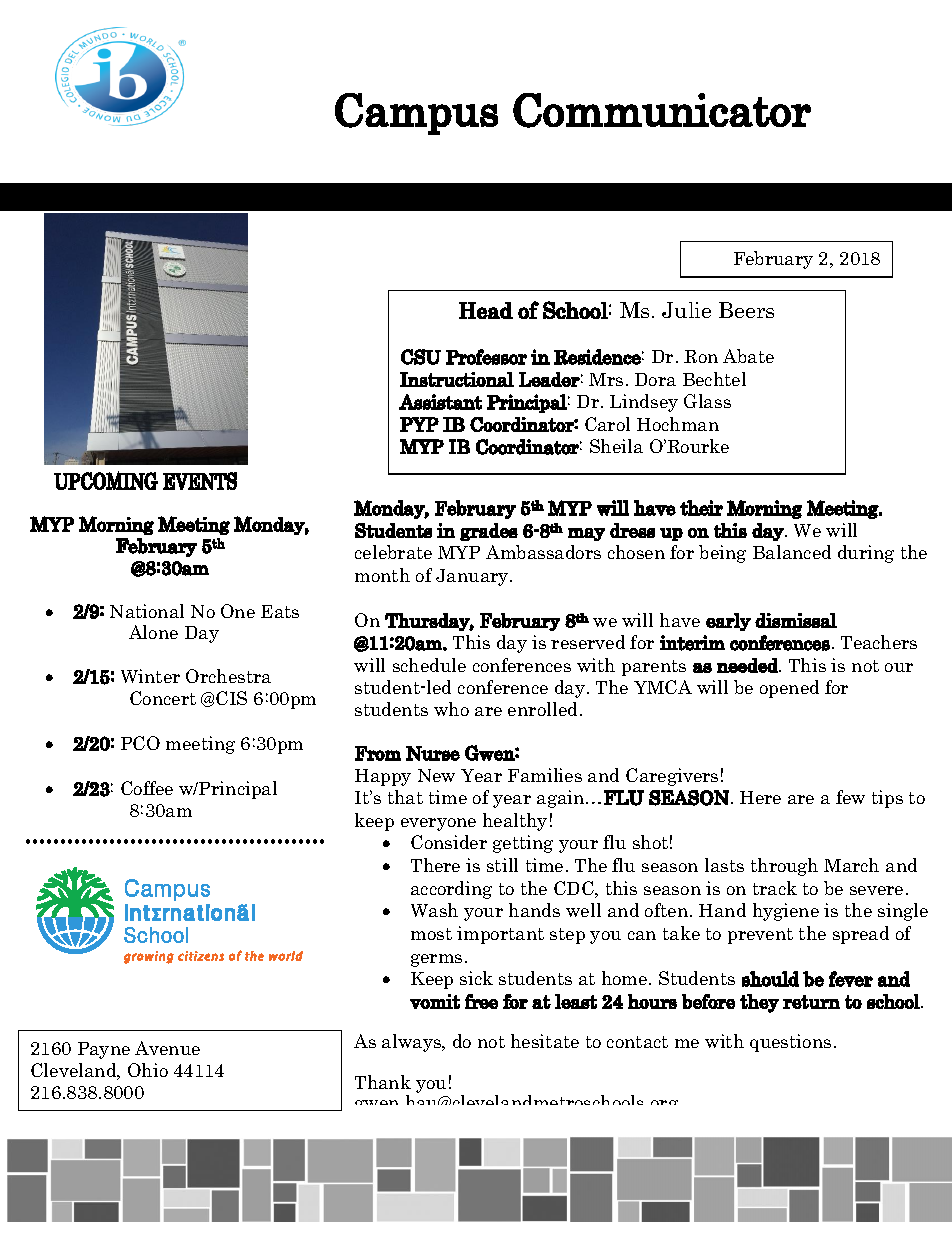  What do you see at coordinates (545, 1041) in the document?
I see `hesitate` at bounding box center [545, 1041].
